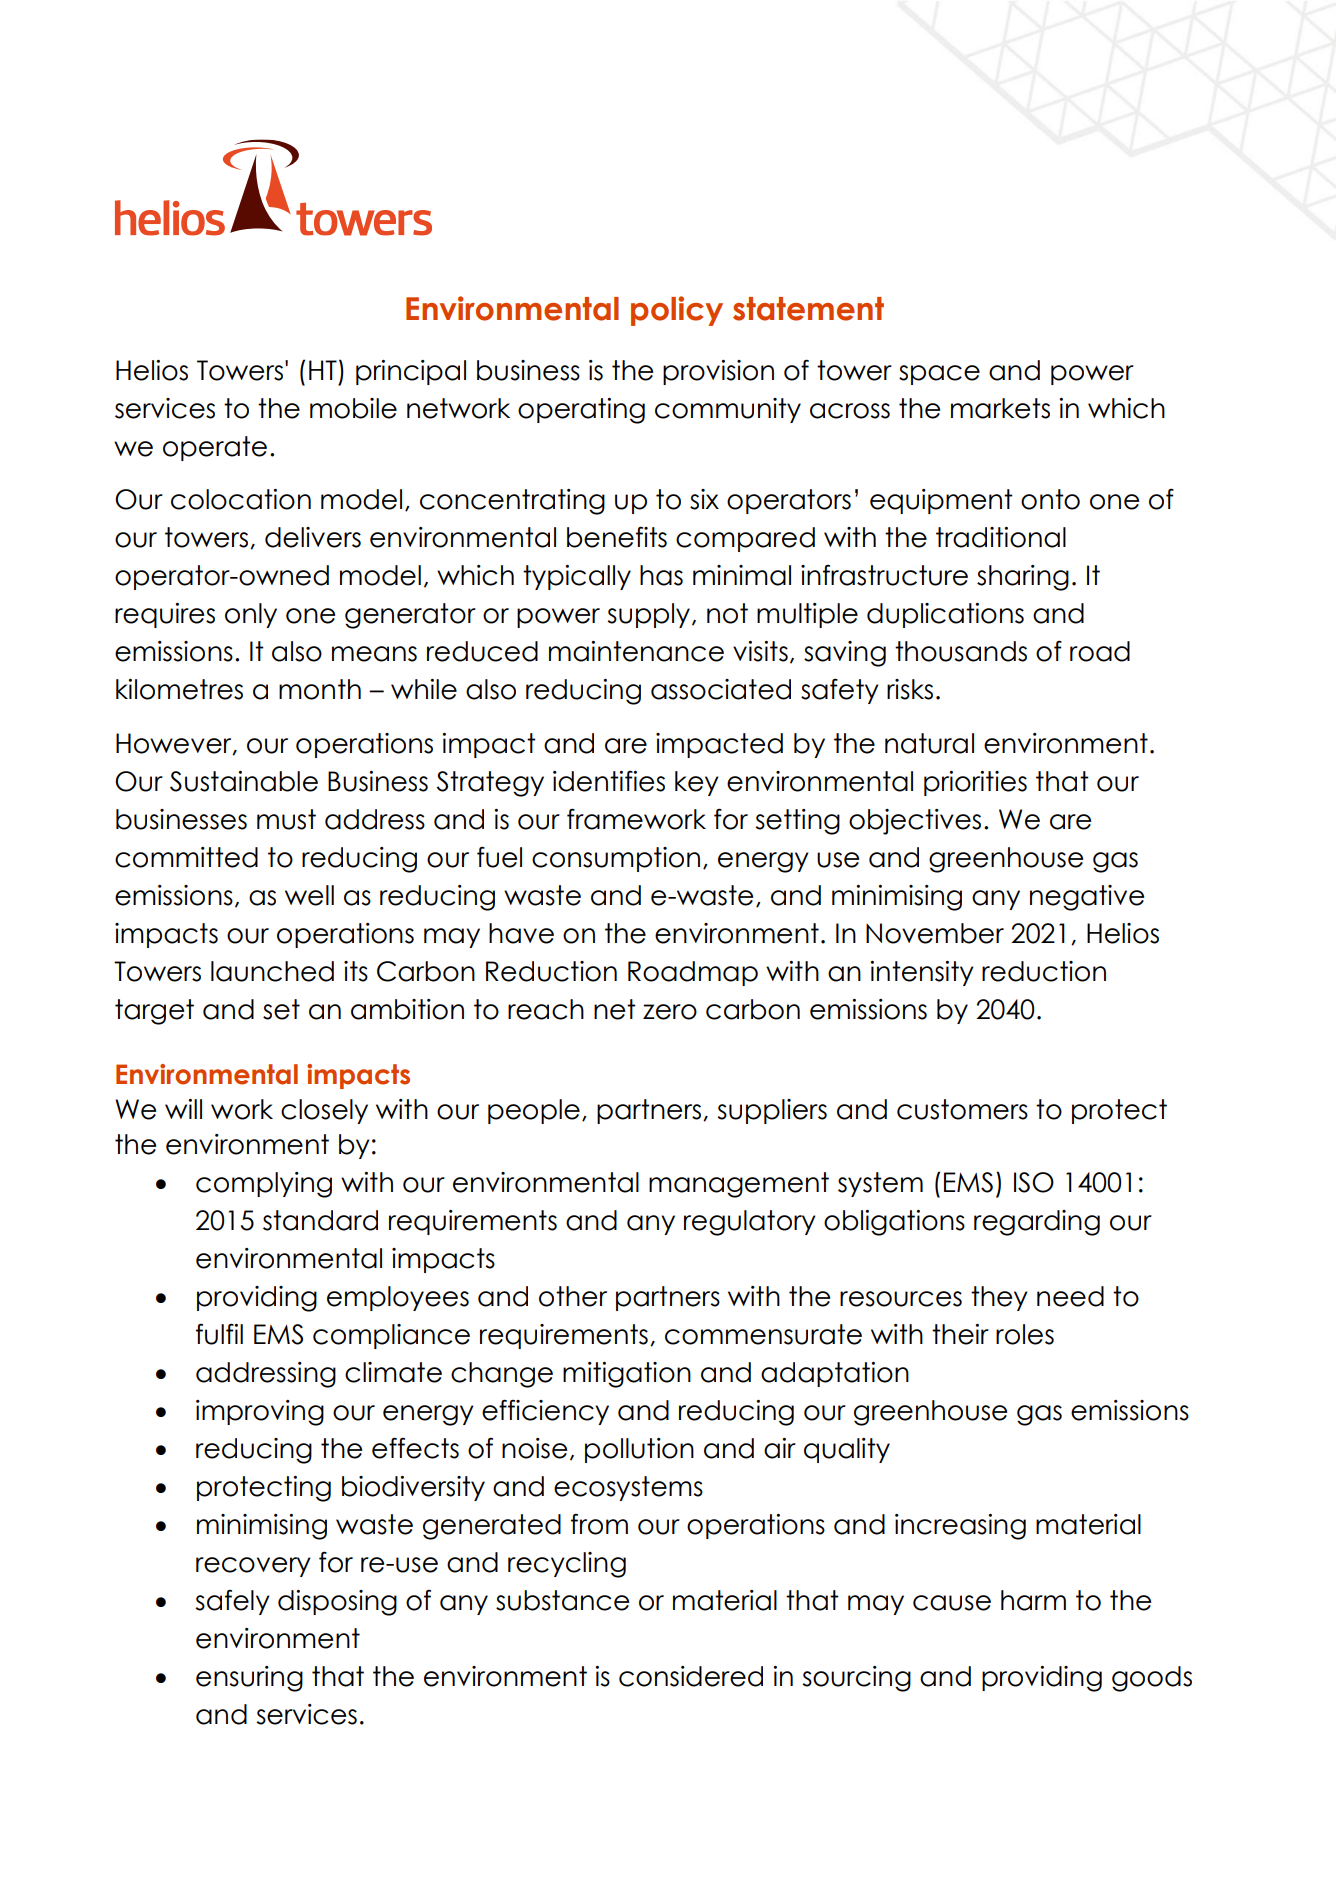 This screenshot has height=1890, width=1336. I want to click on considered, so click(691, 1676).
